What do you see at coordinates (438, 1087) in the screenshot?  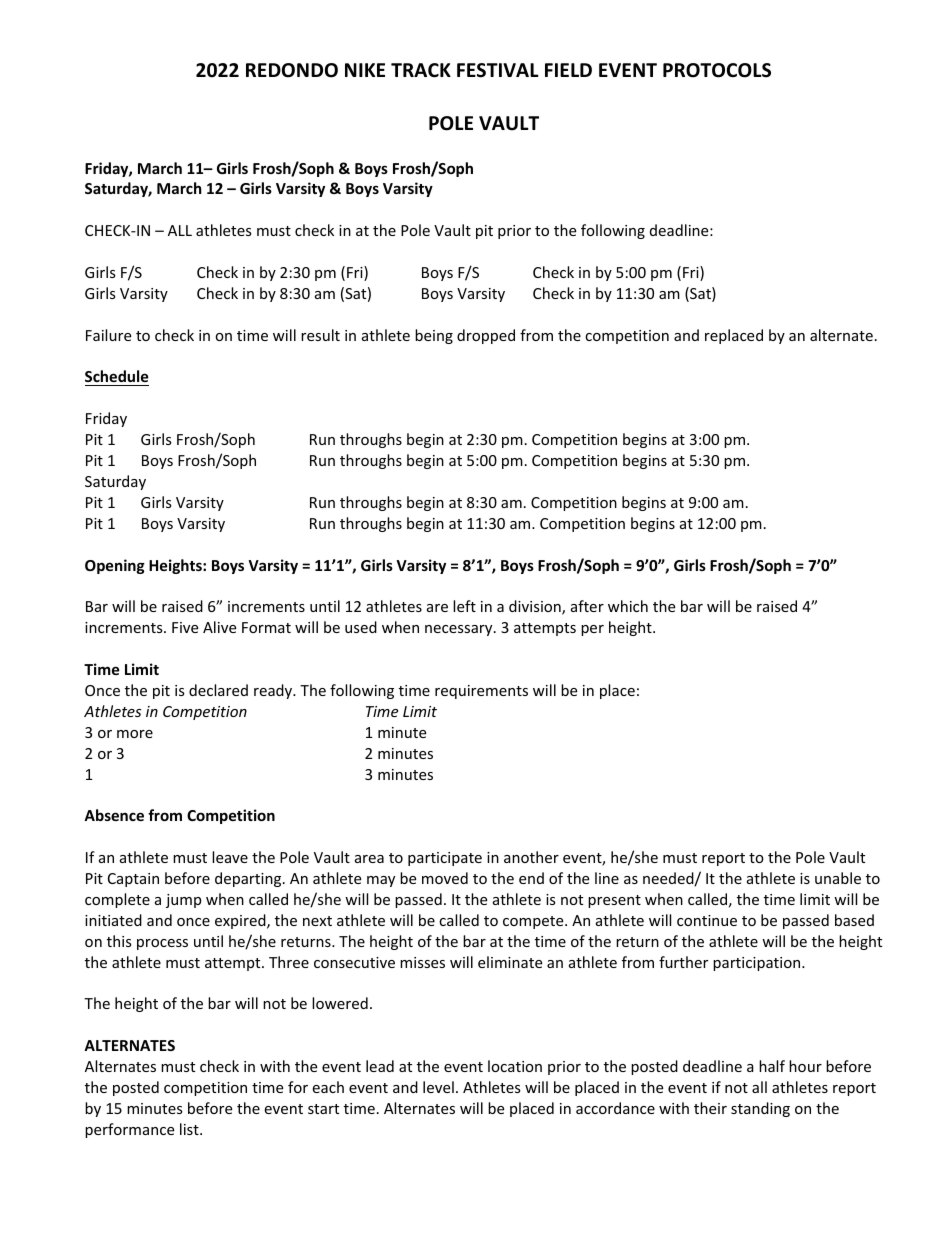 I see `level` at bounding box center [438, 1087].
